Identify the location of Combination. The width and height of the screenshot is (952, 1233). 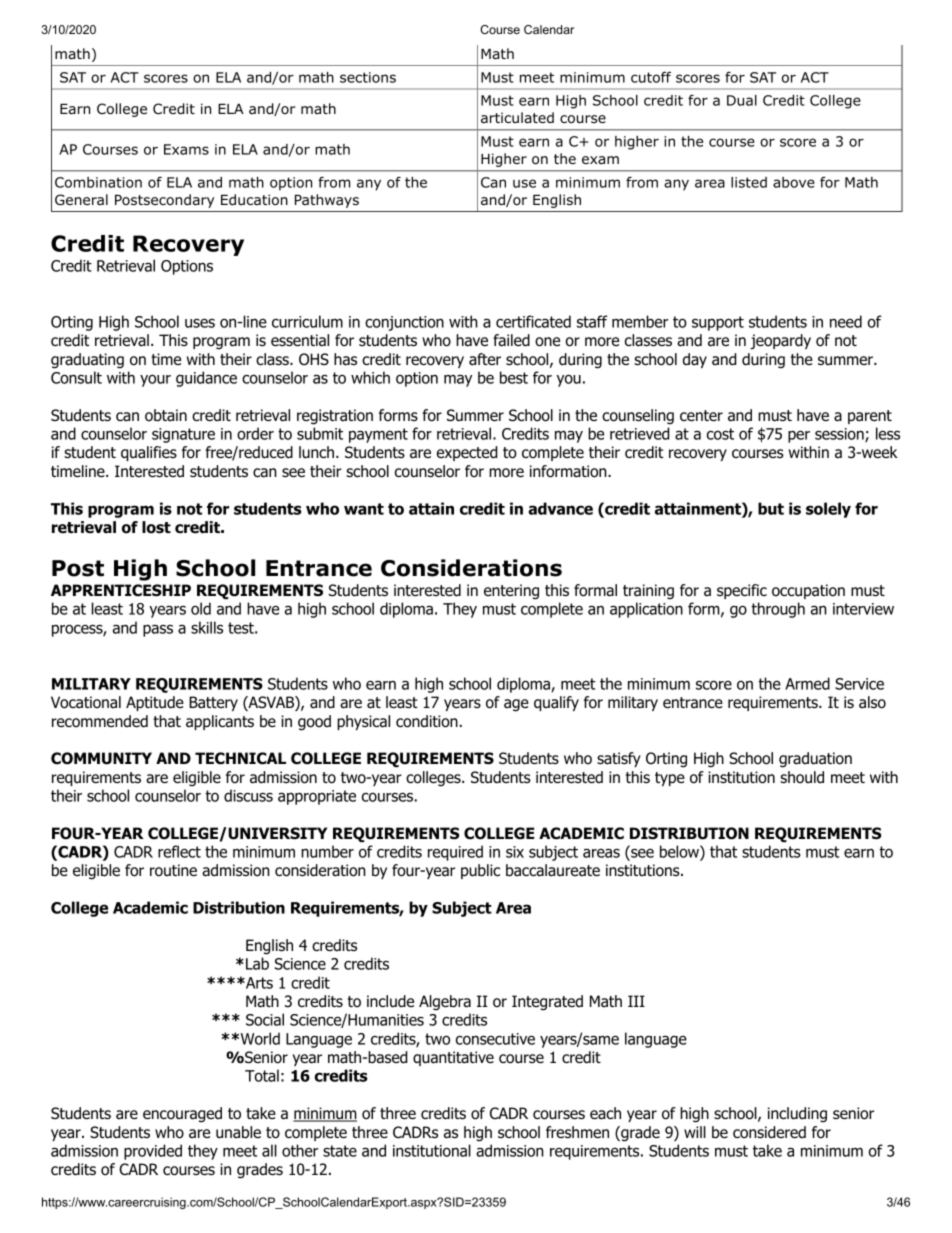
(98, 182).
